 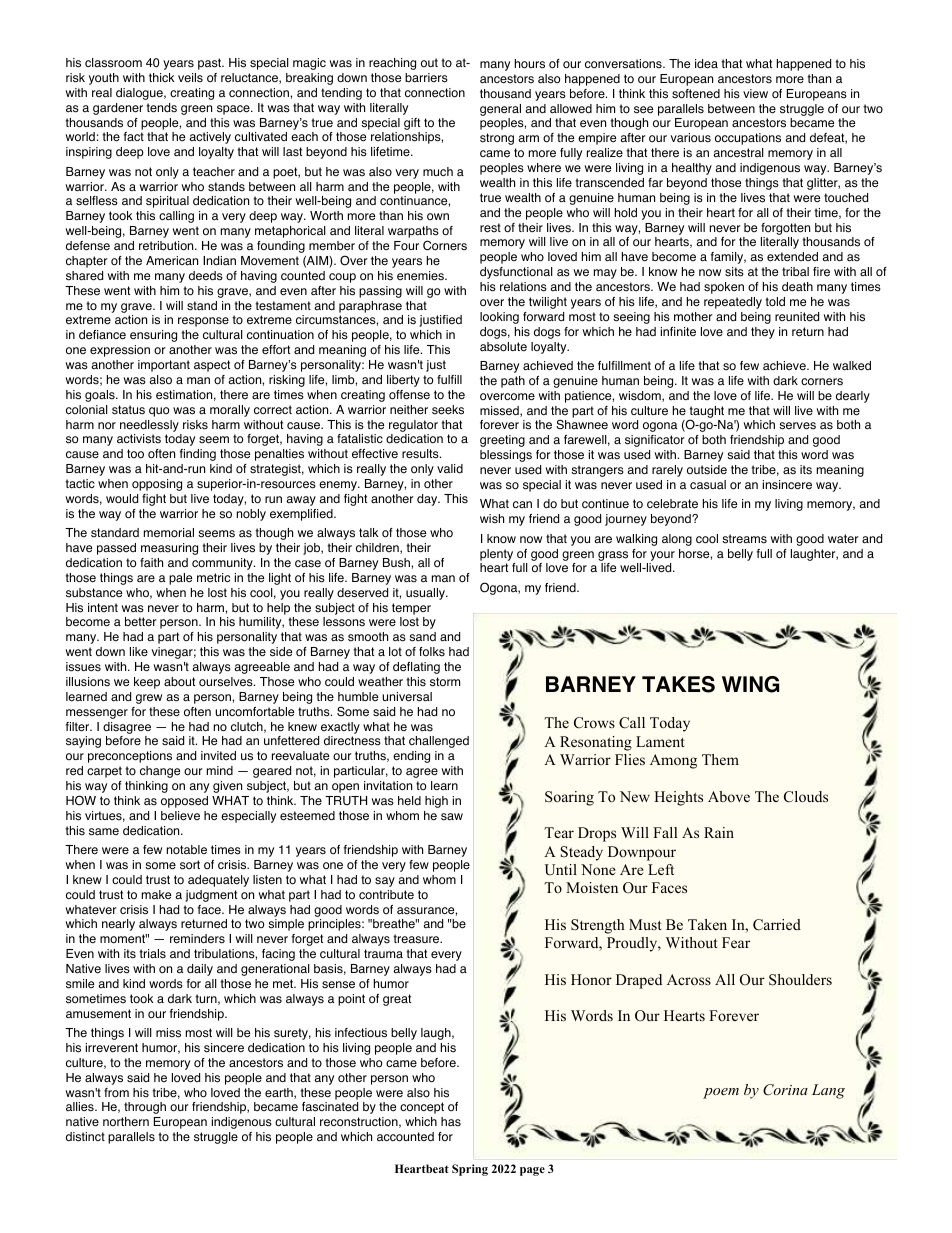 I want to click on has, so click(x=451, y=1122).
